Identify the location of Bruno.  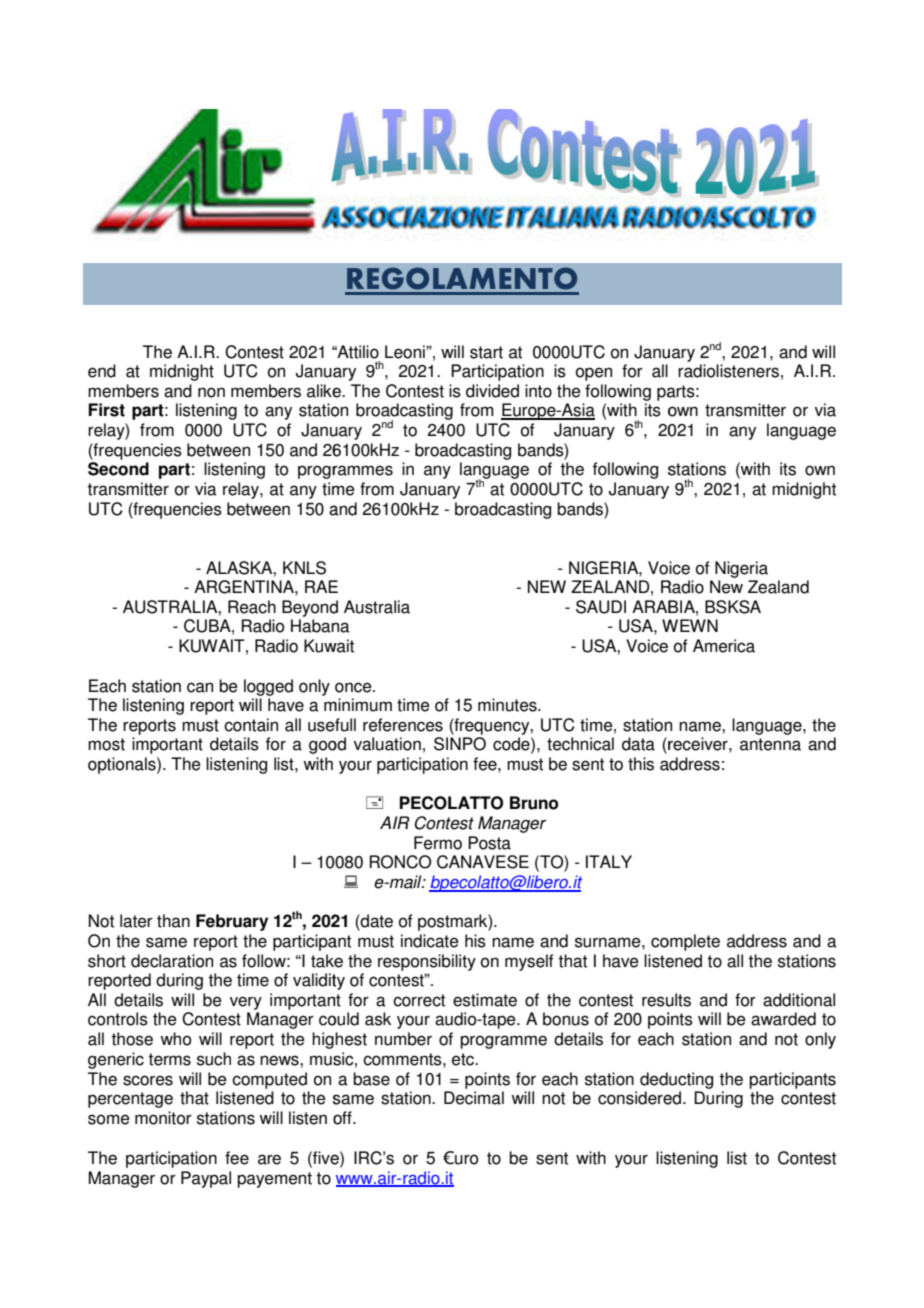
(534, 803).
